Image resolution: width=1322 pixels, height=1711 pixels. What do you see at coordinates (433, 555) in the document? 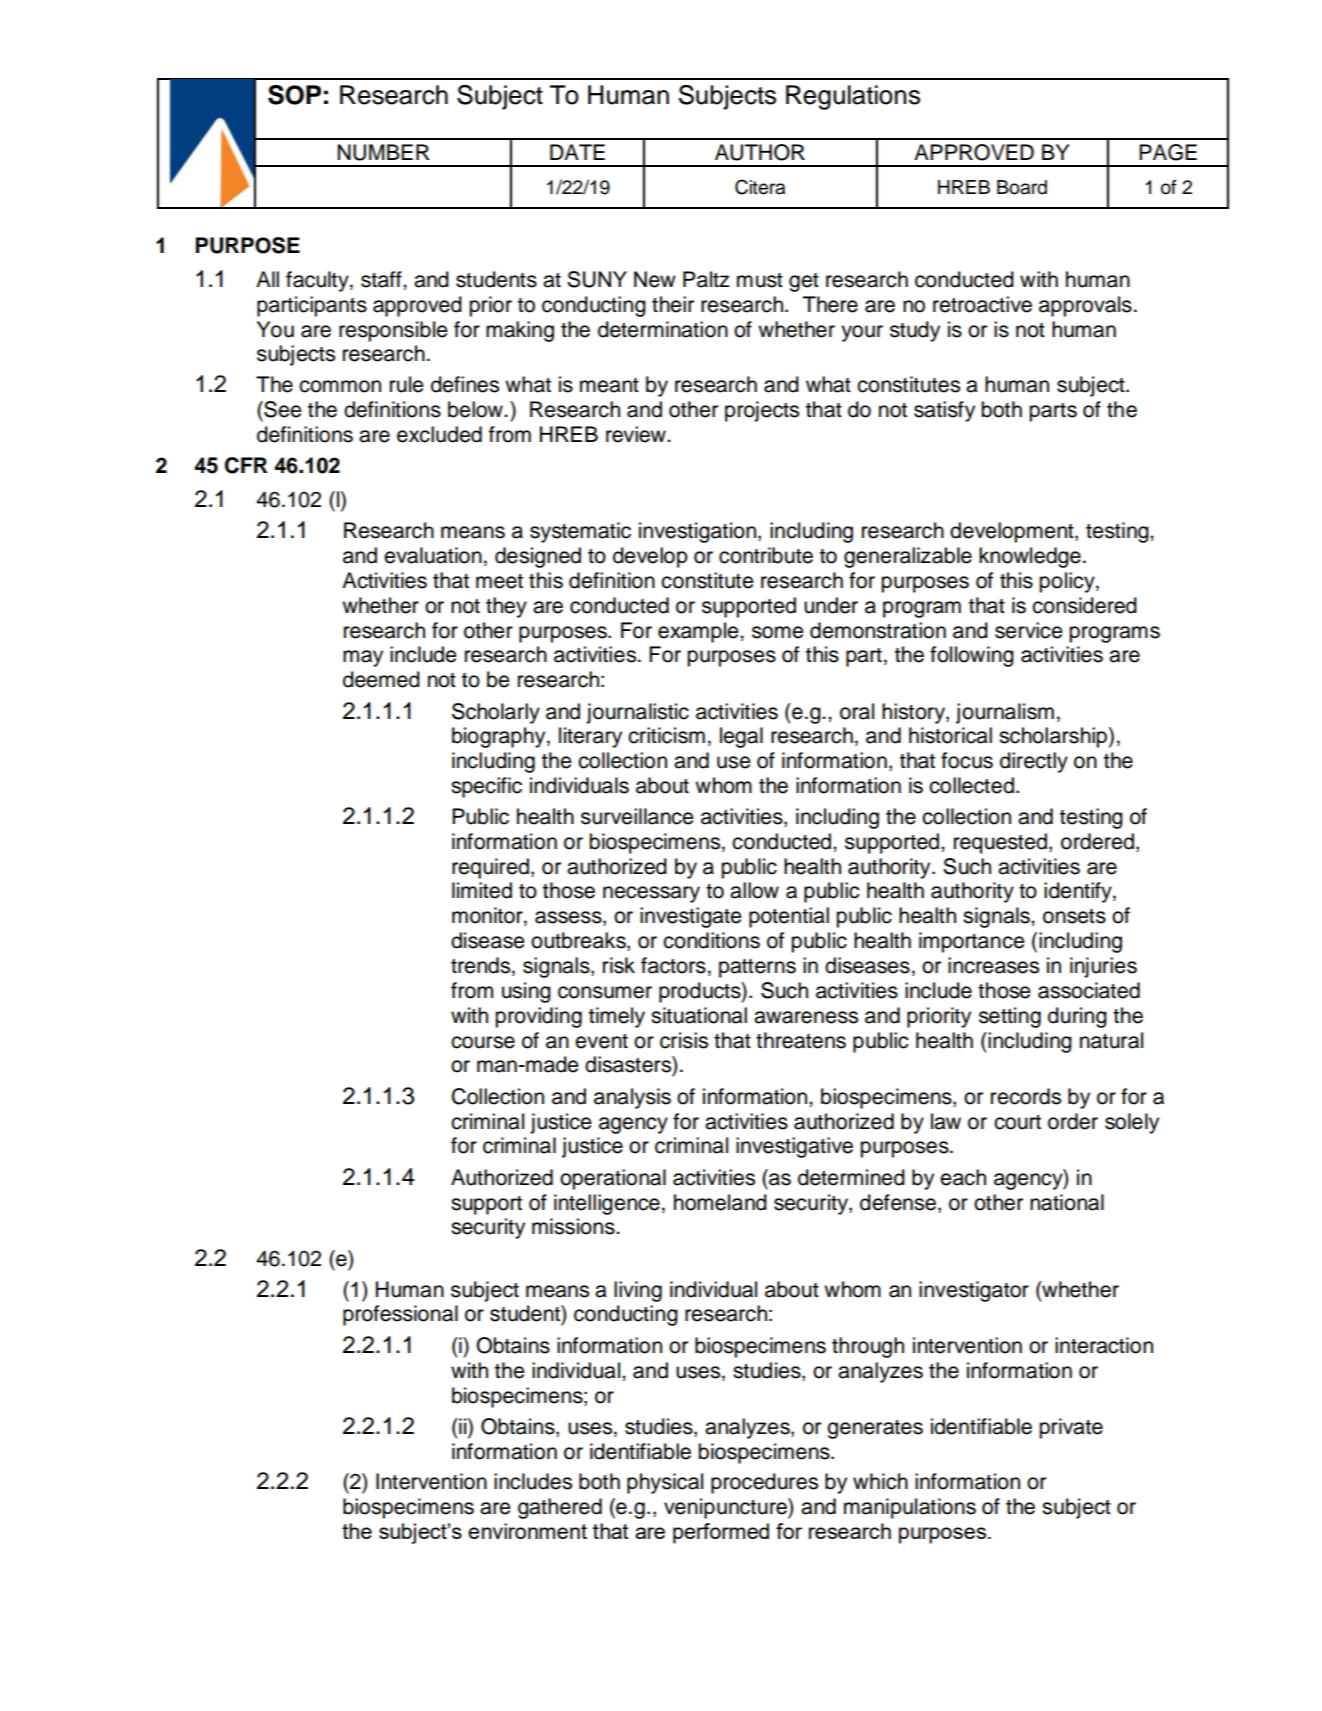
I see `evaluation` at bounding box center [433, 555].
